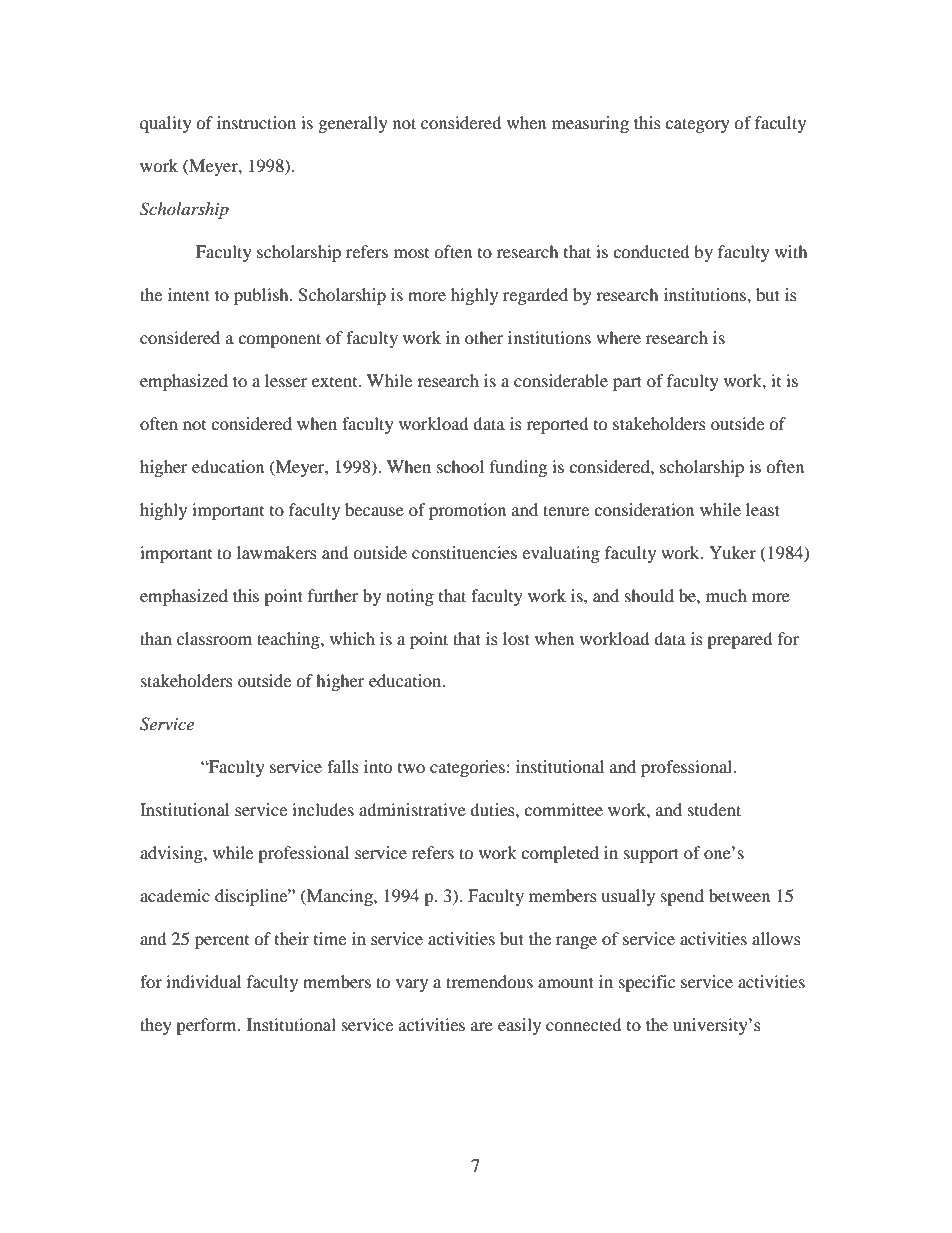  What do you see at coordinates (489, 981) in the image?
I see `tremendous` at bounding box center [489, 981].
